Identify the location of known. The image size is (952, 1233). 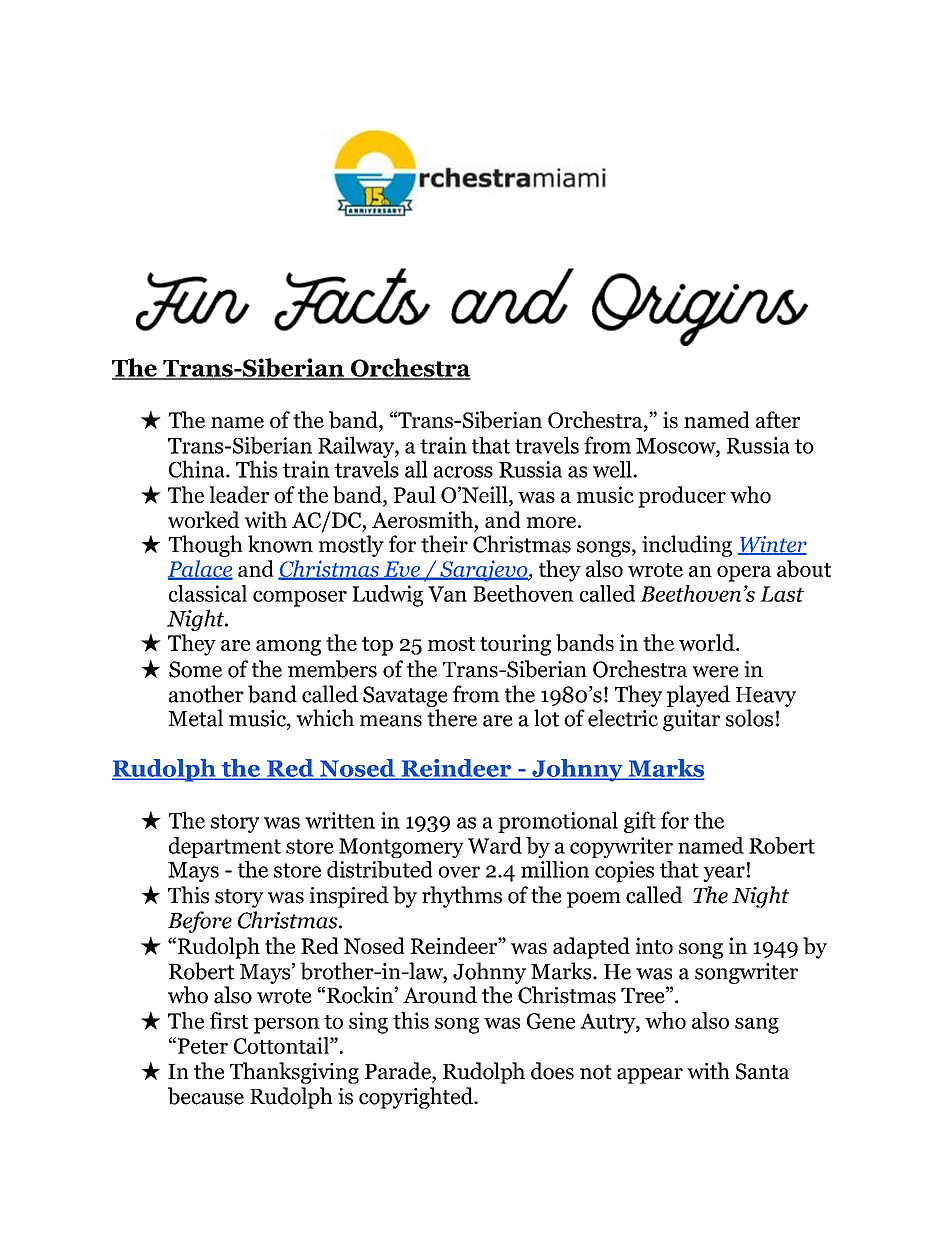
(280, 544).
